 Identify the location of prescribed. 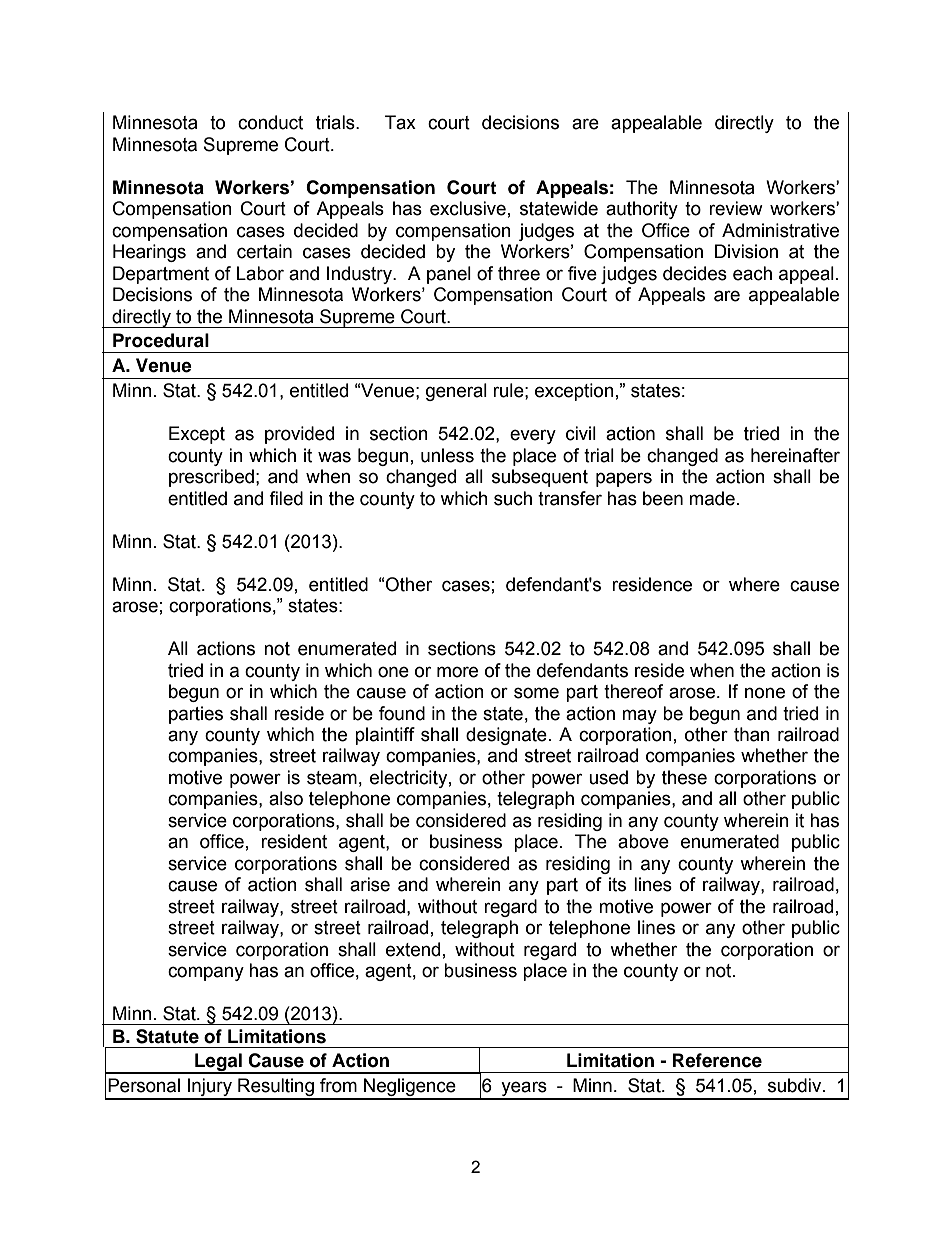
(211, 478).
